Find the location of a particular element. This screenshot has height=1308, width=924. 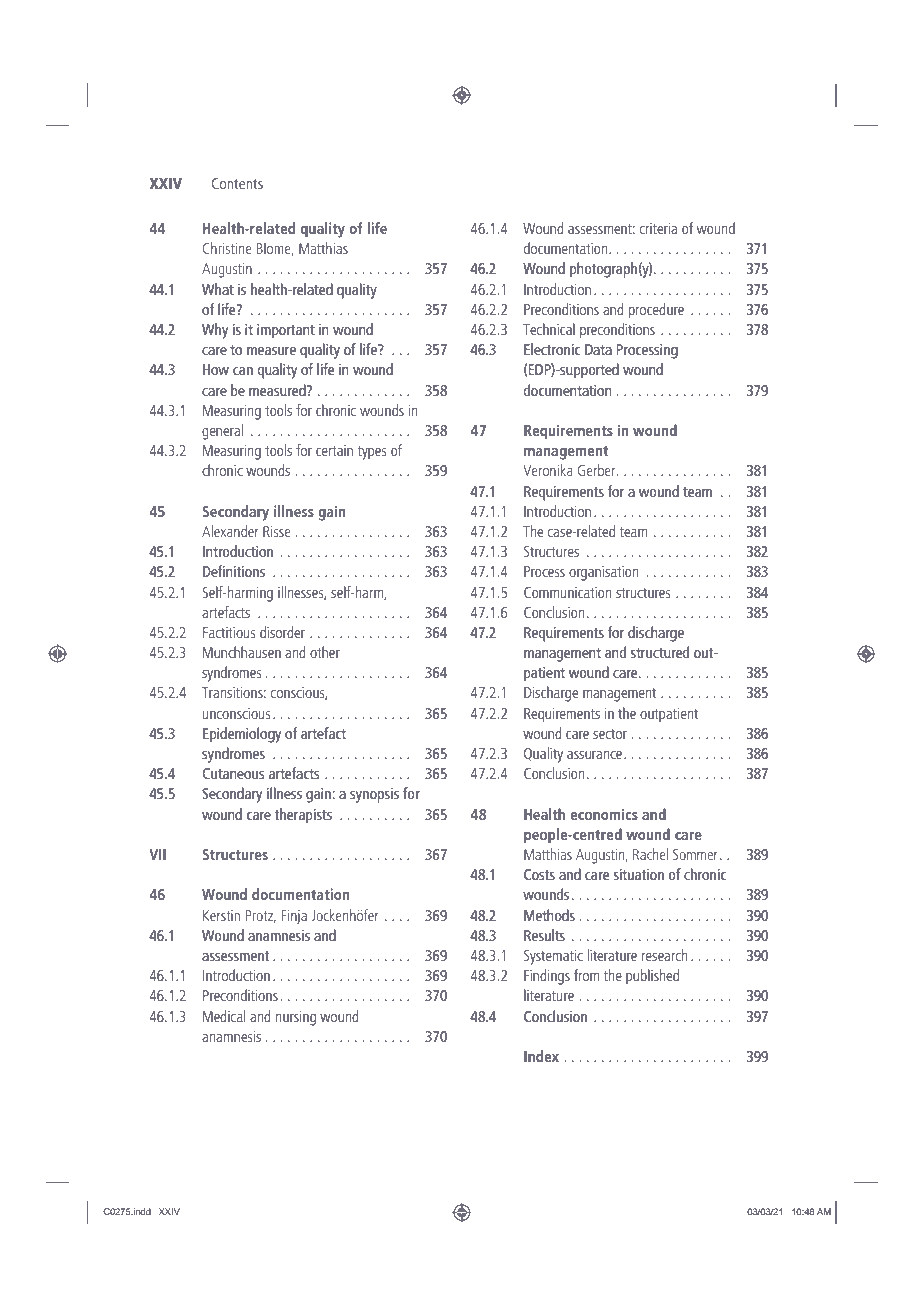

Medical is located at coordinates (224, 1016).
